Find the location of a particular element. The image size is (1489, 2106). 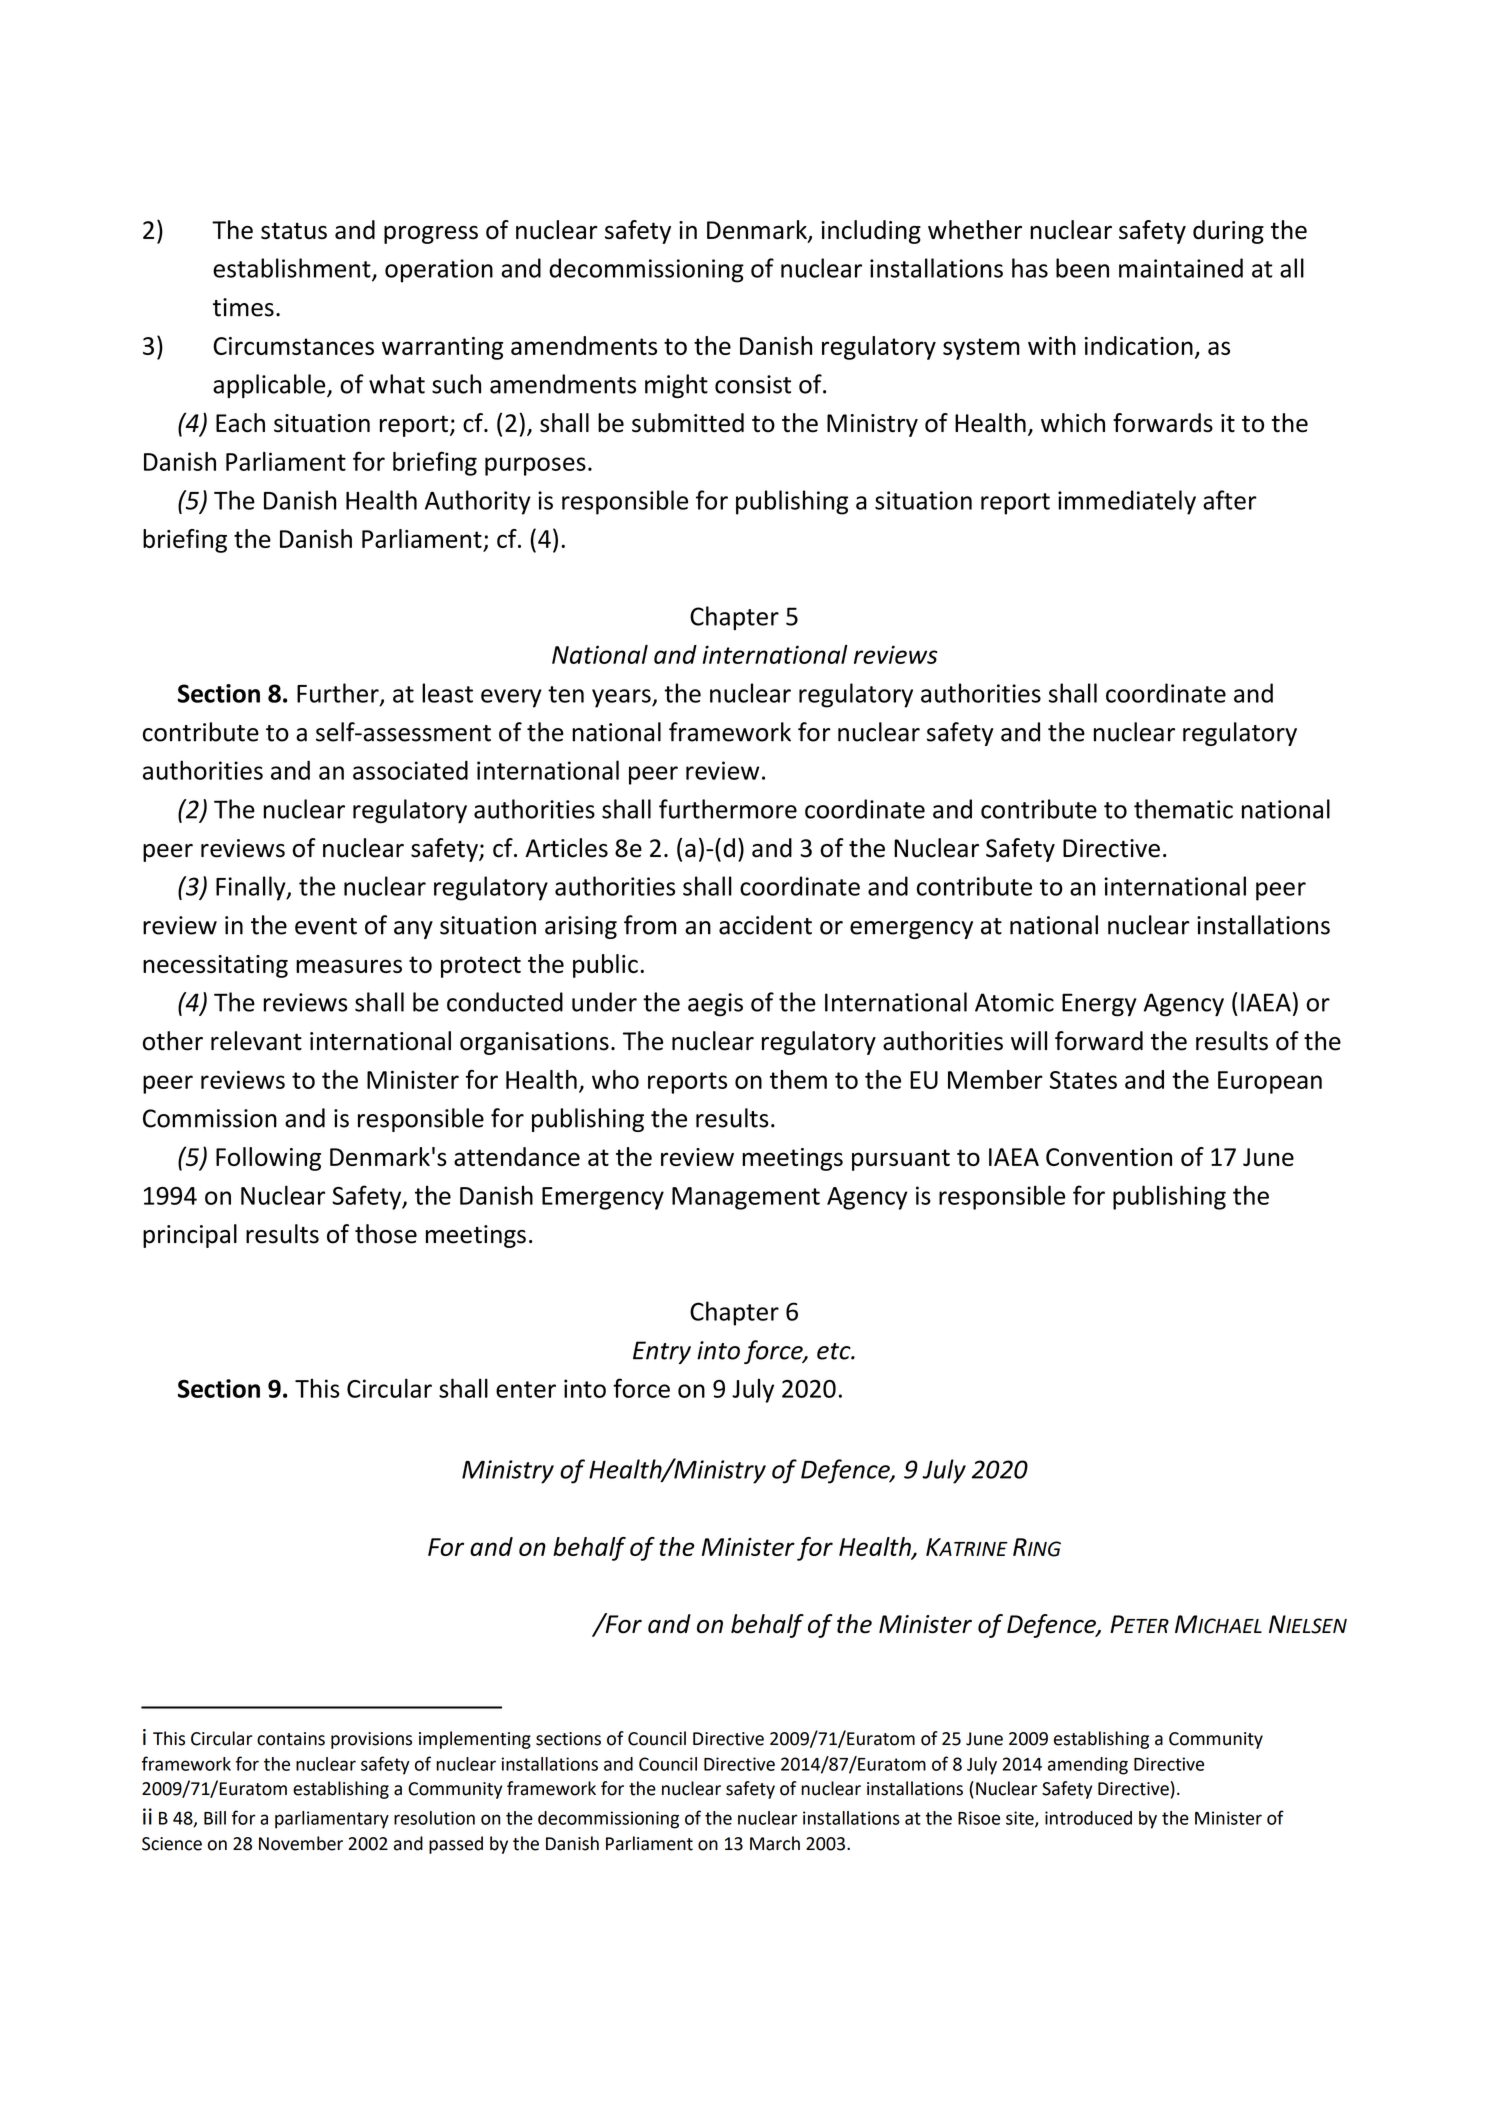

maintained is located at coordinates (1181, 268).
